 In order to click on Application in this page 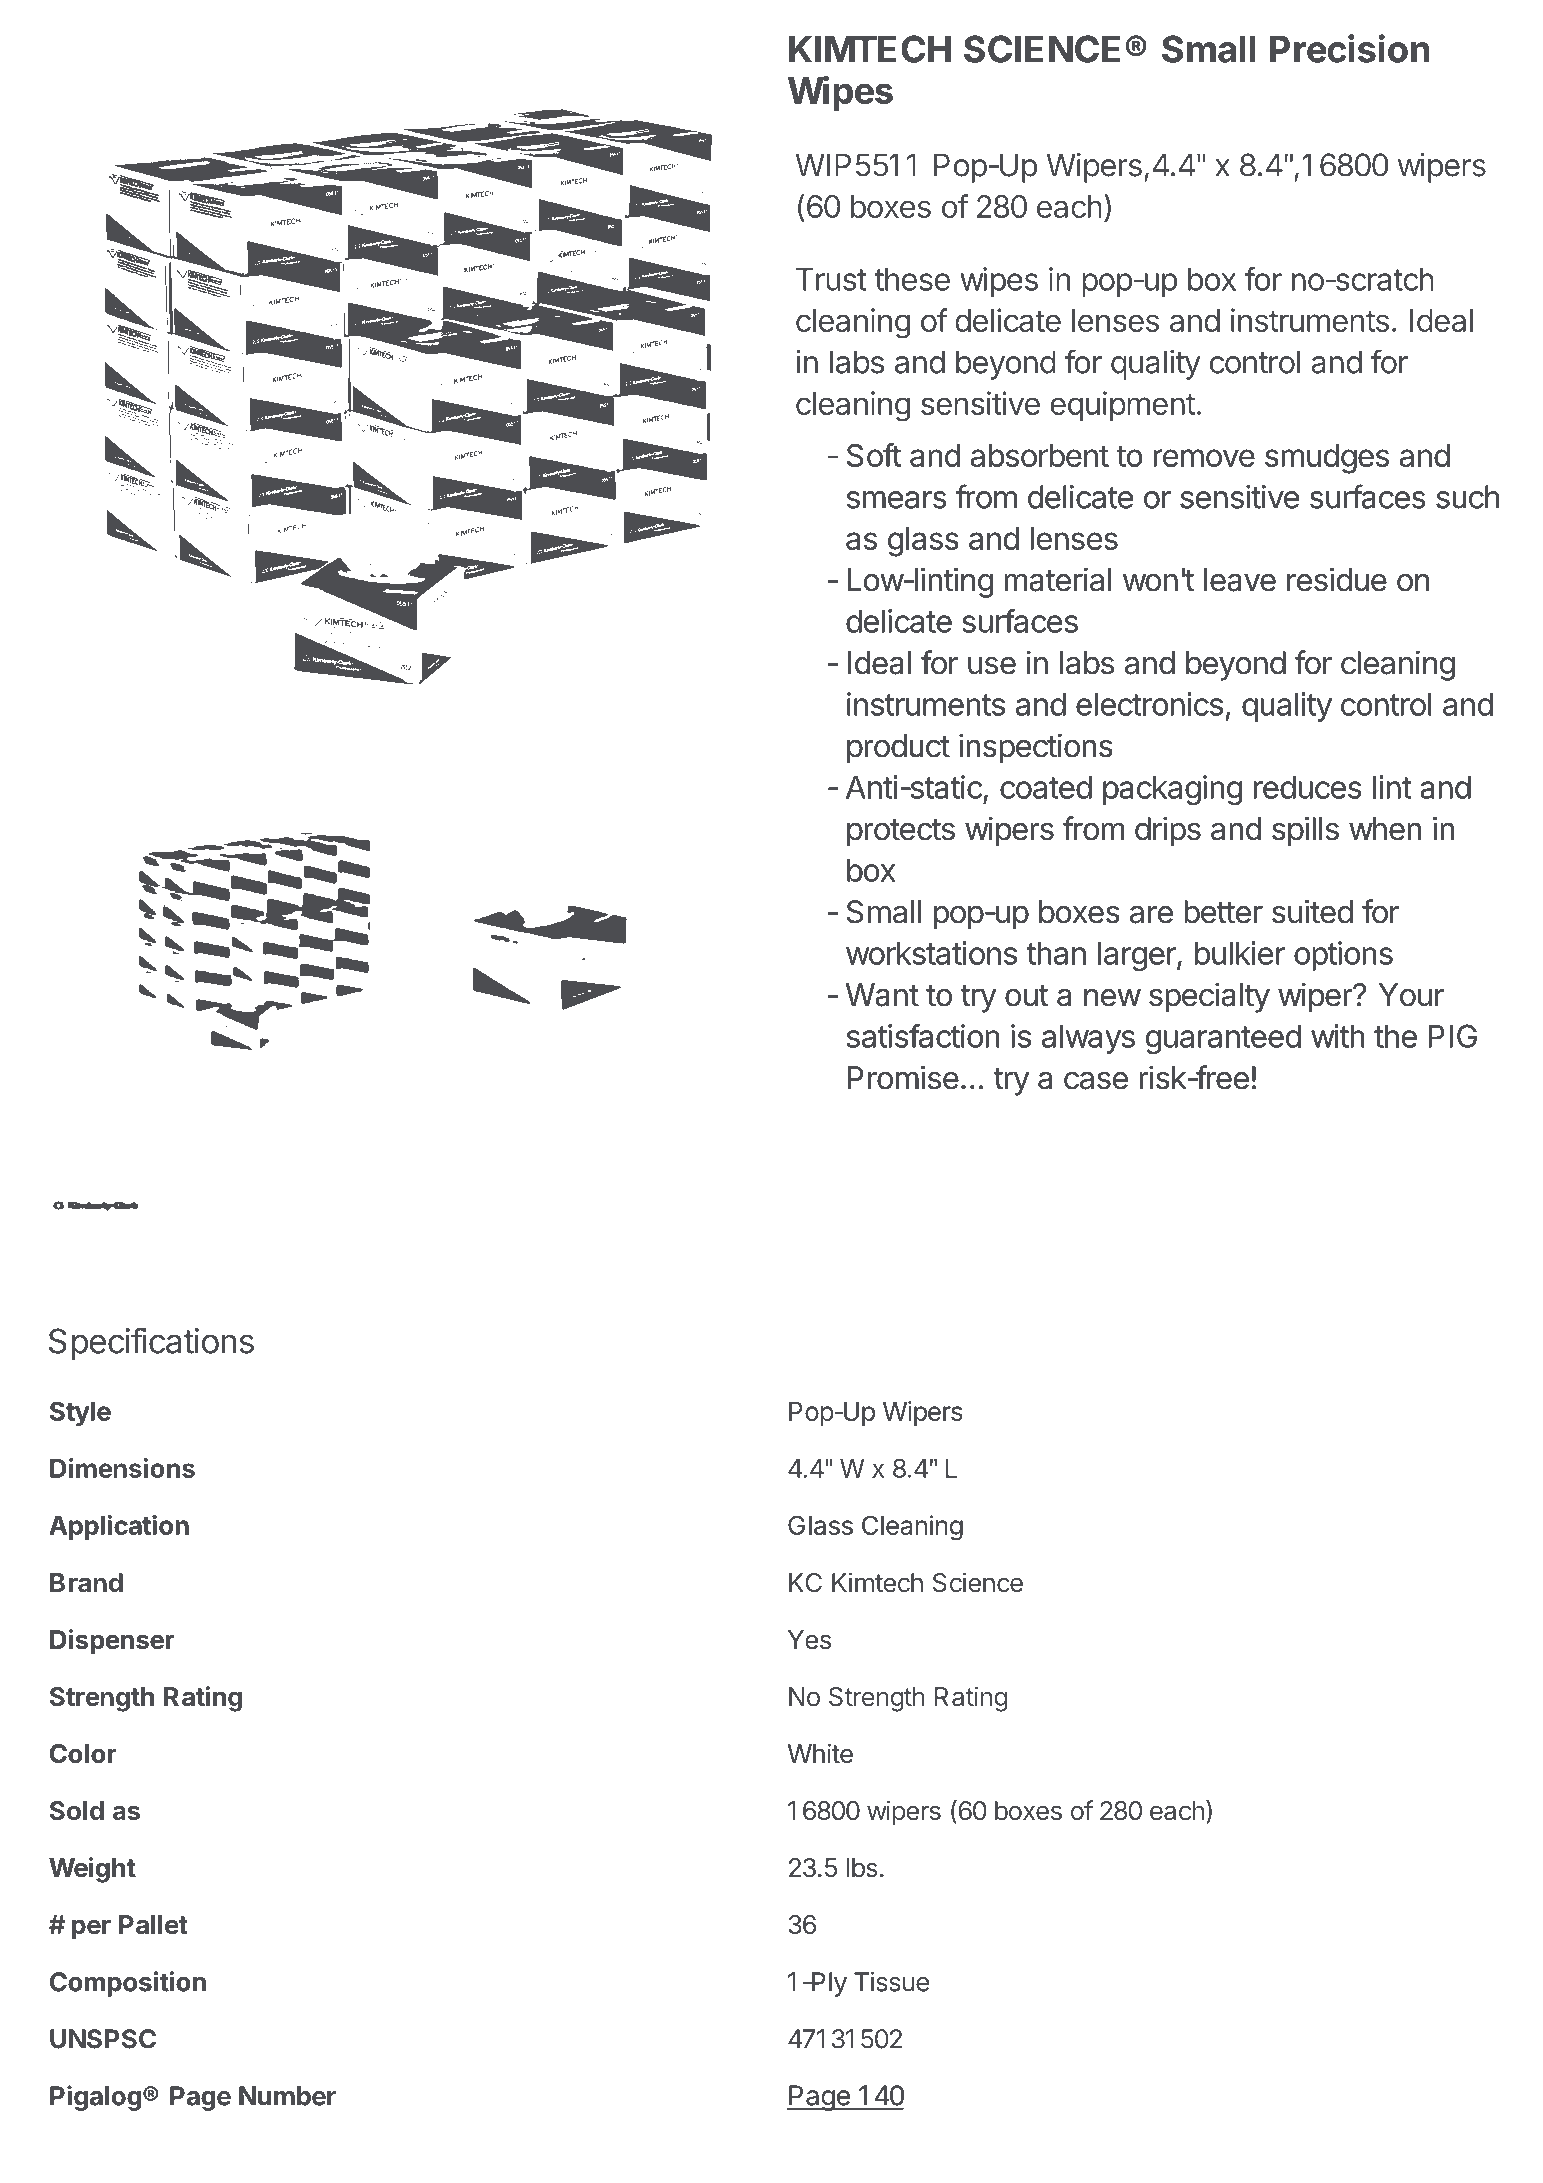, I will do `click(119, 1527)`.
